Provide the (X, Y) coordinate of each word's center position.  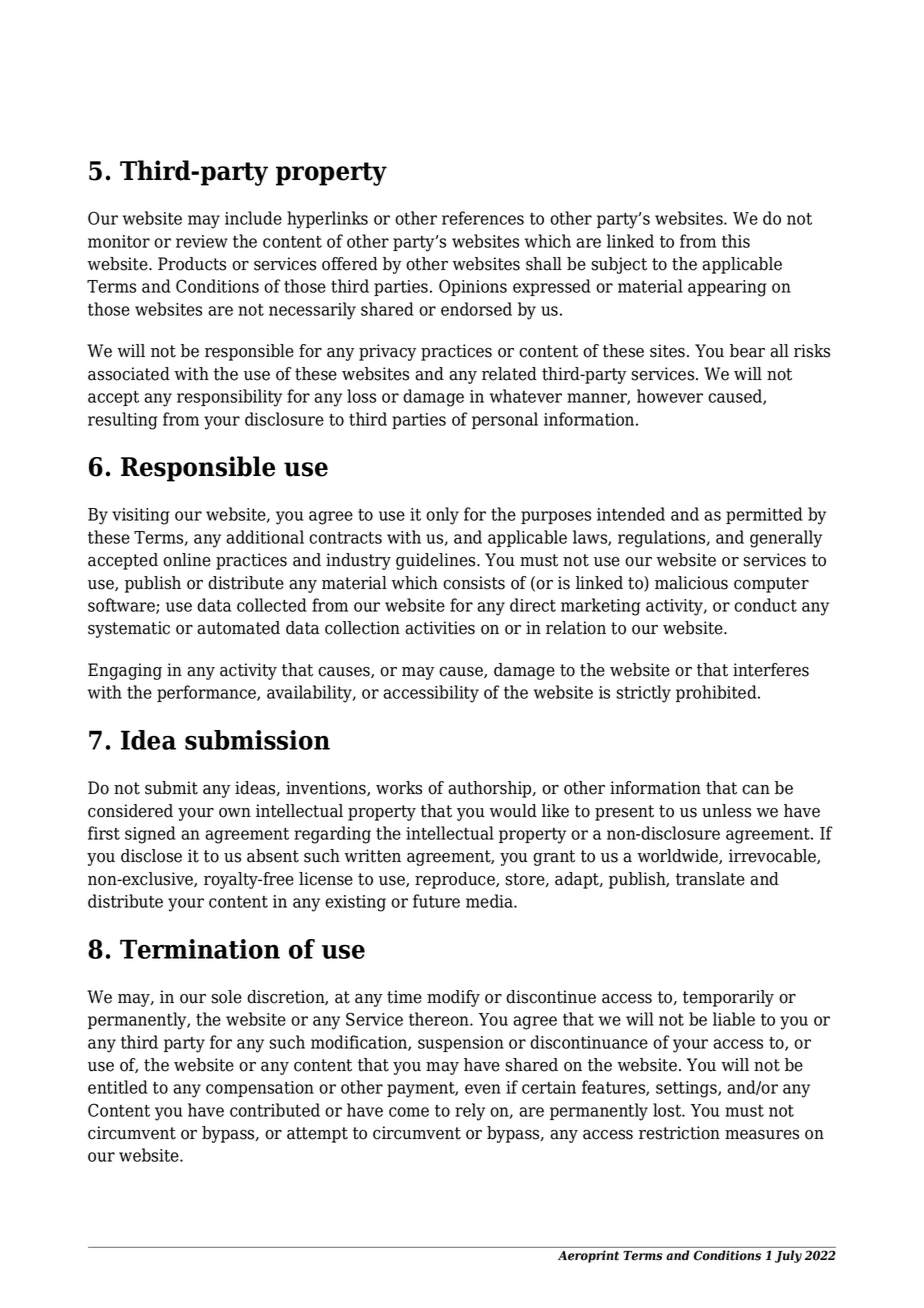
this (736, 241)
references (483, 218)
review (202, 241)
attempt (317, 1135)
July (788, 1256)
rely (470, 1112)
